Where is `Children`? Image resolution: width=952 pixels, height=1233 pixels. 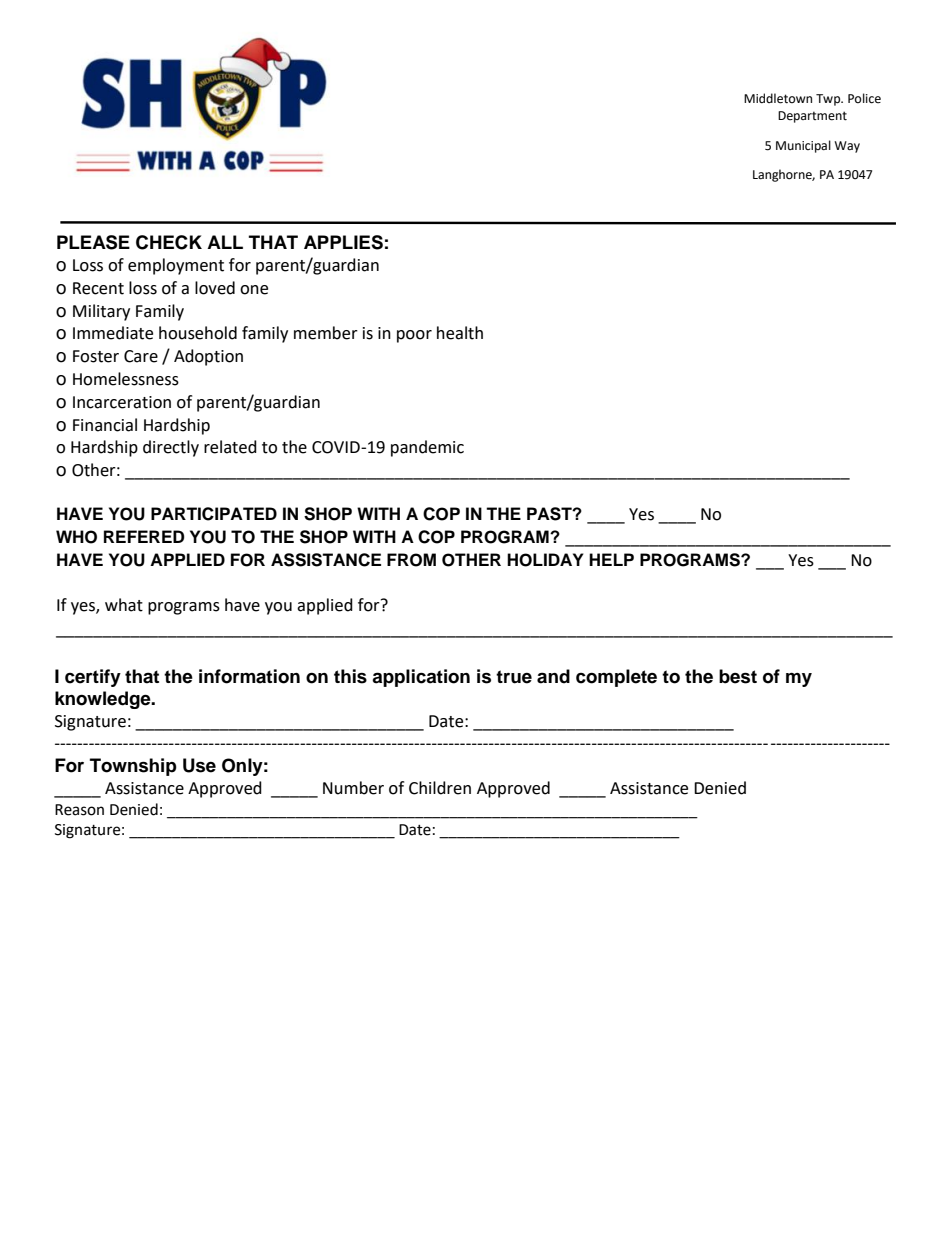 Children is located at coordinates (440, 788).
